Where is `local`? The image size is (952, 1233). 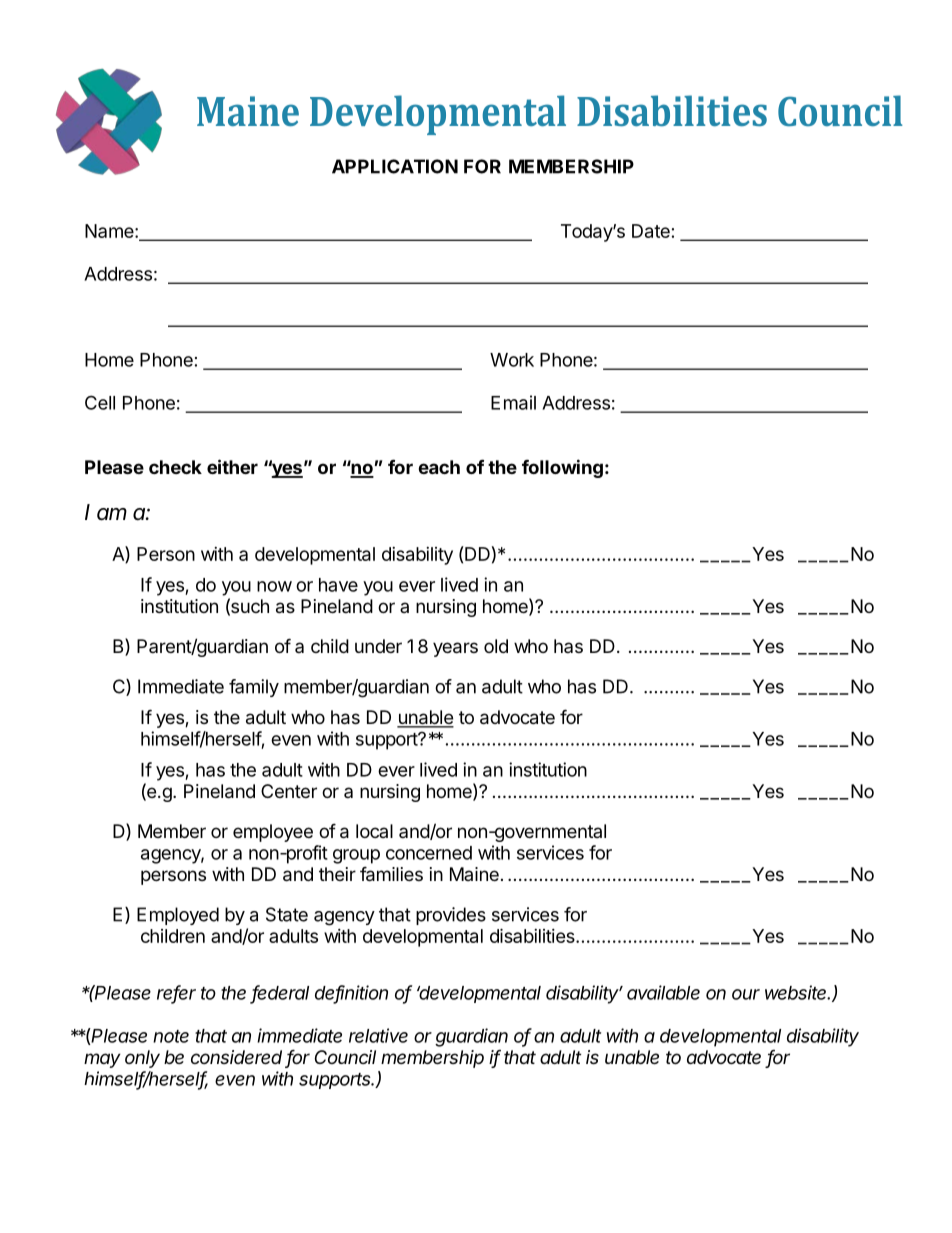 local is located at coordinates (374, 831).
